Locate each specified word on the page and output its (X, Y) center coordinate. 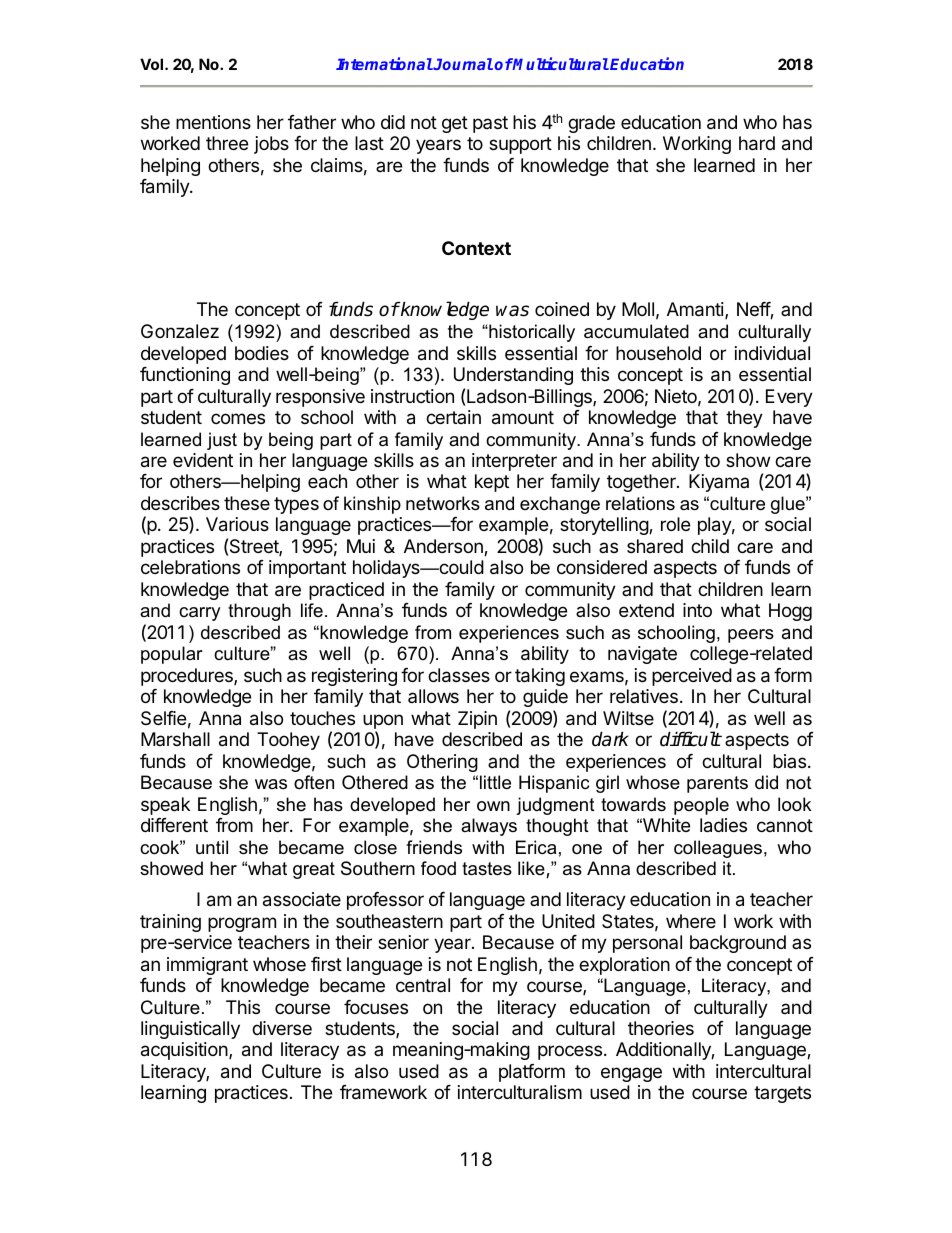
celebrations (190, 567)
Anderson (444, 547)
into (697, 610)
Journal (462, 64)
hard (757, 143)
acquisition (184, 1051)
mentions (213, 122)
